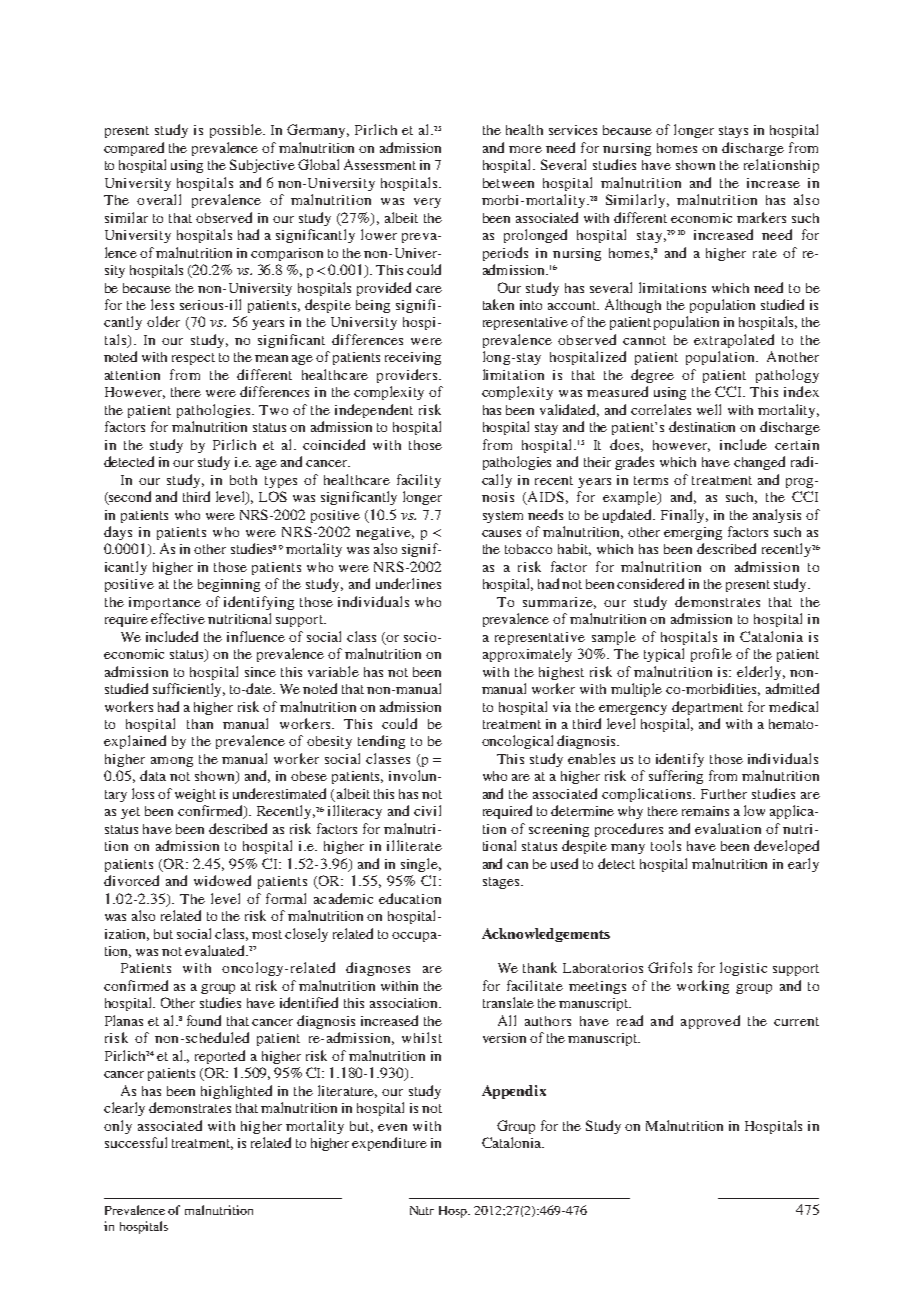  I want to click on civil, so click(427, 810).
